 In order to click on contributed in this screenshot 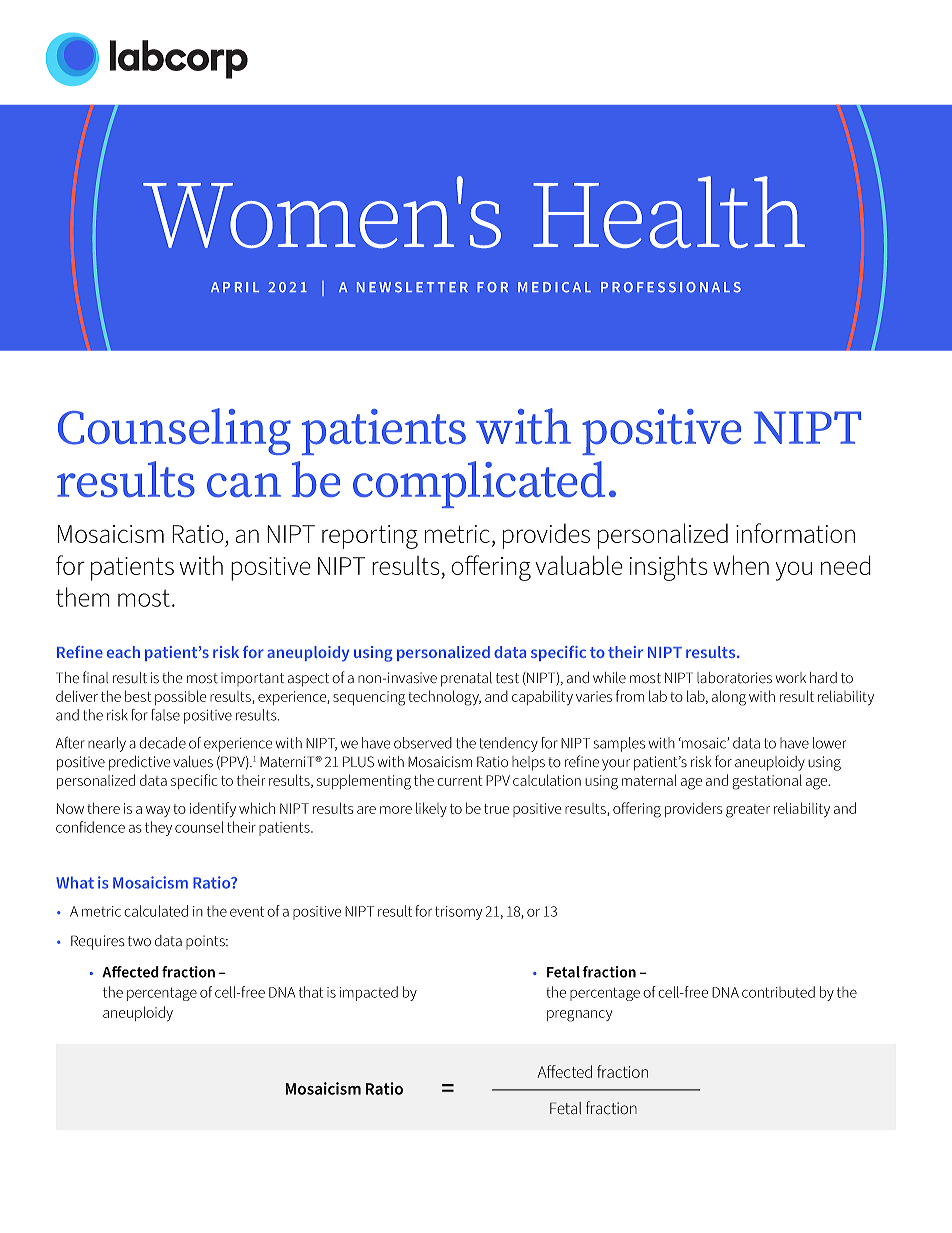, I will do `click(778, 992)`.
